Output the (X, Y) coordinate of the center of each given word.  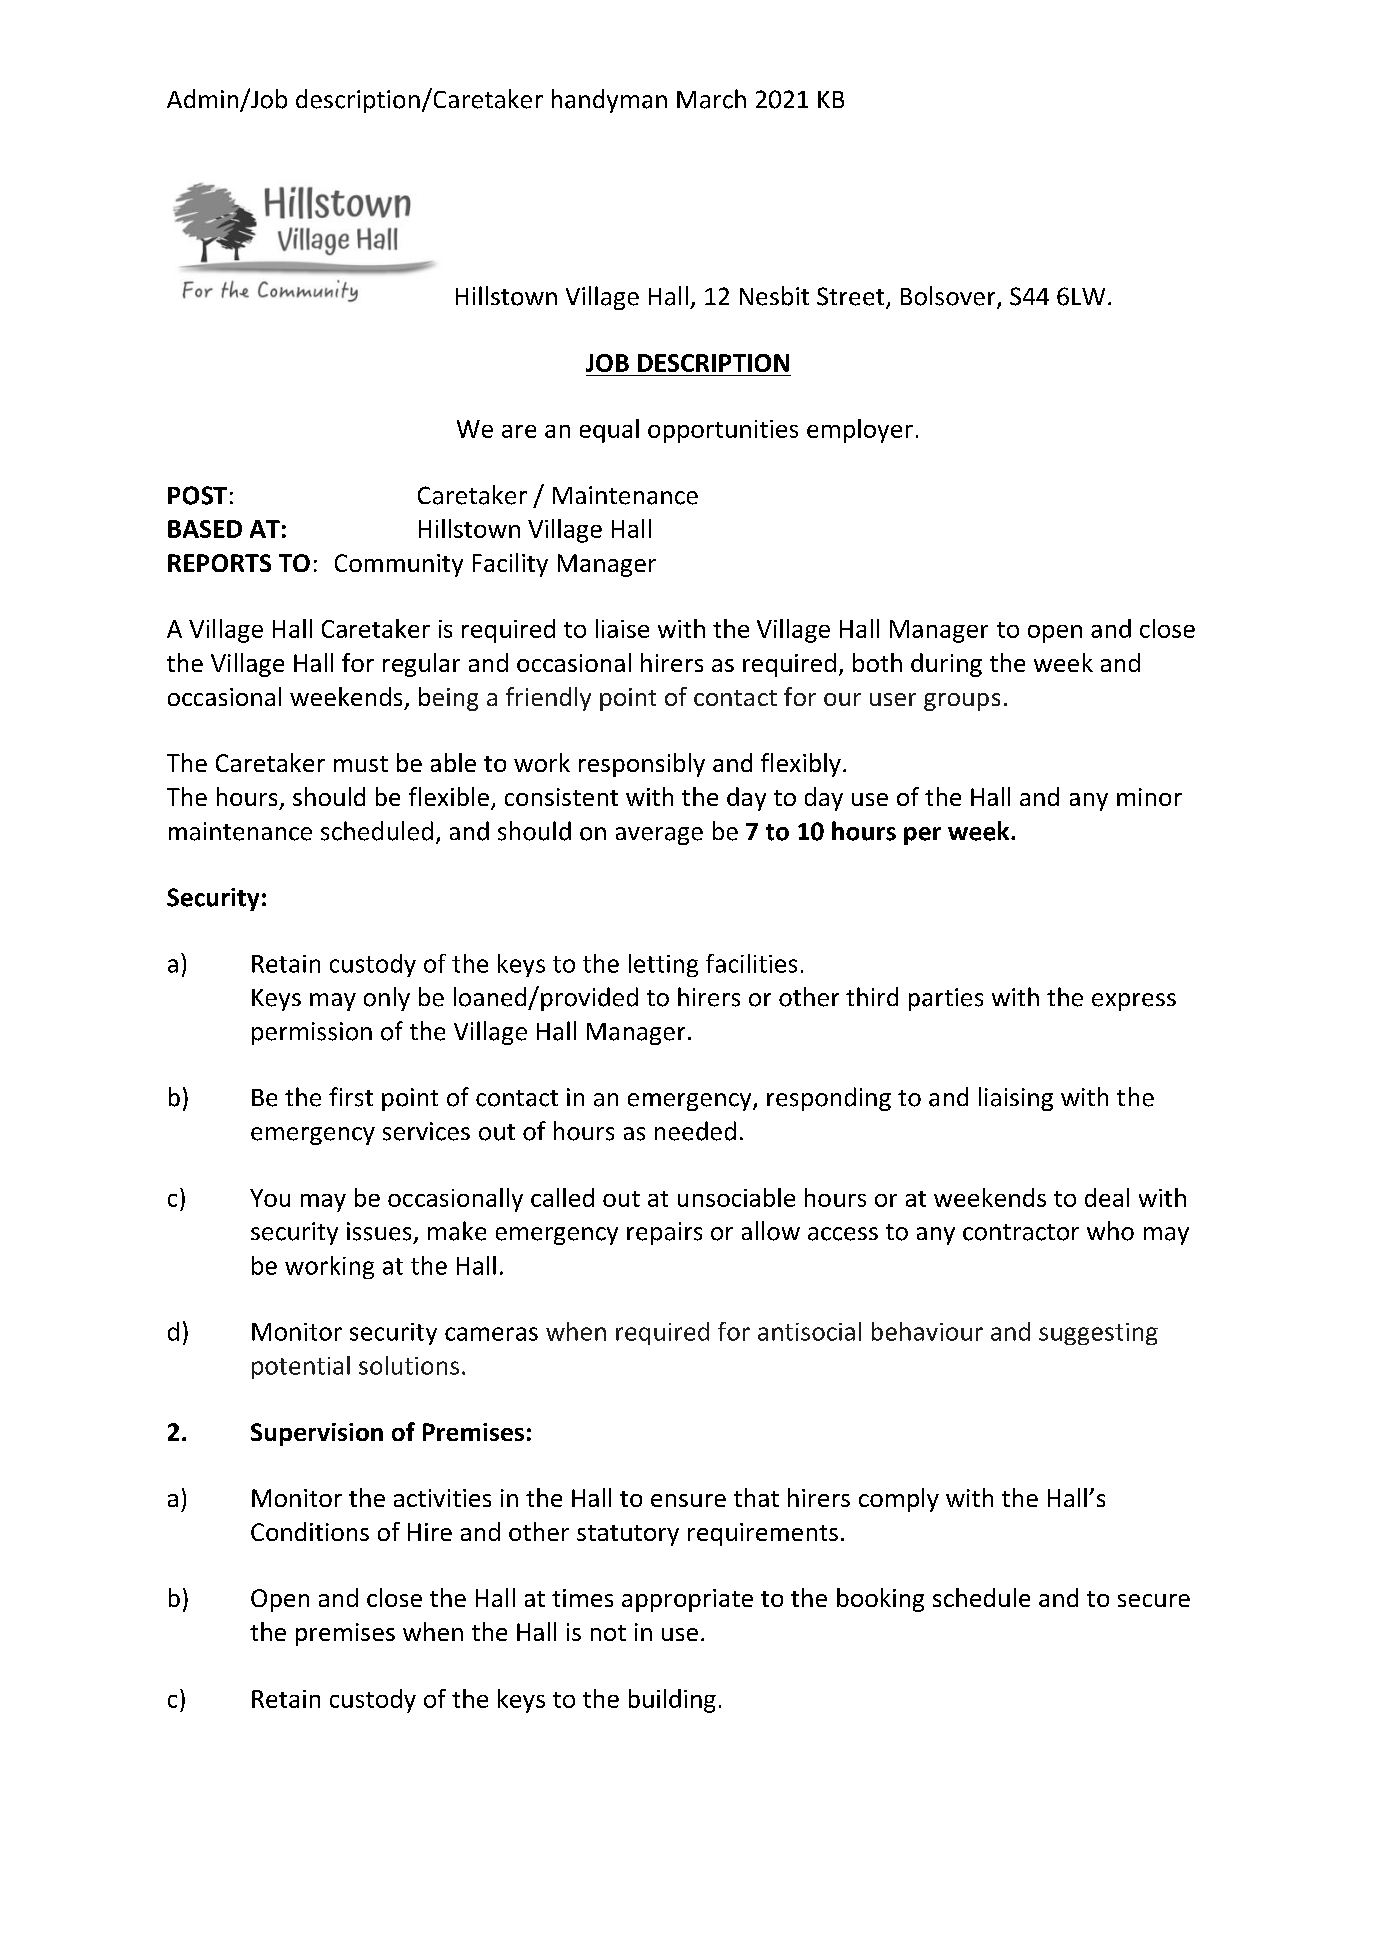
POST (197, 495)
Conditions (310, 1531)
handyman (609, 101)
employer (860, 431)
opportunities (723, 431)
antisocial (809, 1331)
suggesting (1098, 1334)
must (361, 764)
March (711, 99)
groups (962, 702)
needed (695, 1131)
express (1134, 1002)
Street (852, 297)
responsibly (642, 765)
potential (301, 1367)
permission (312, 1033)
